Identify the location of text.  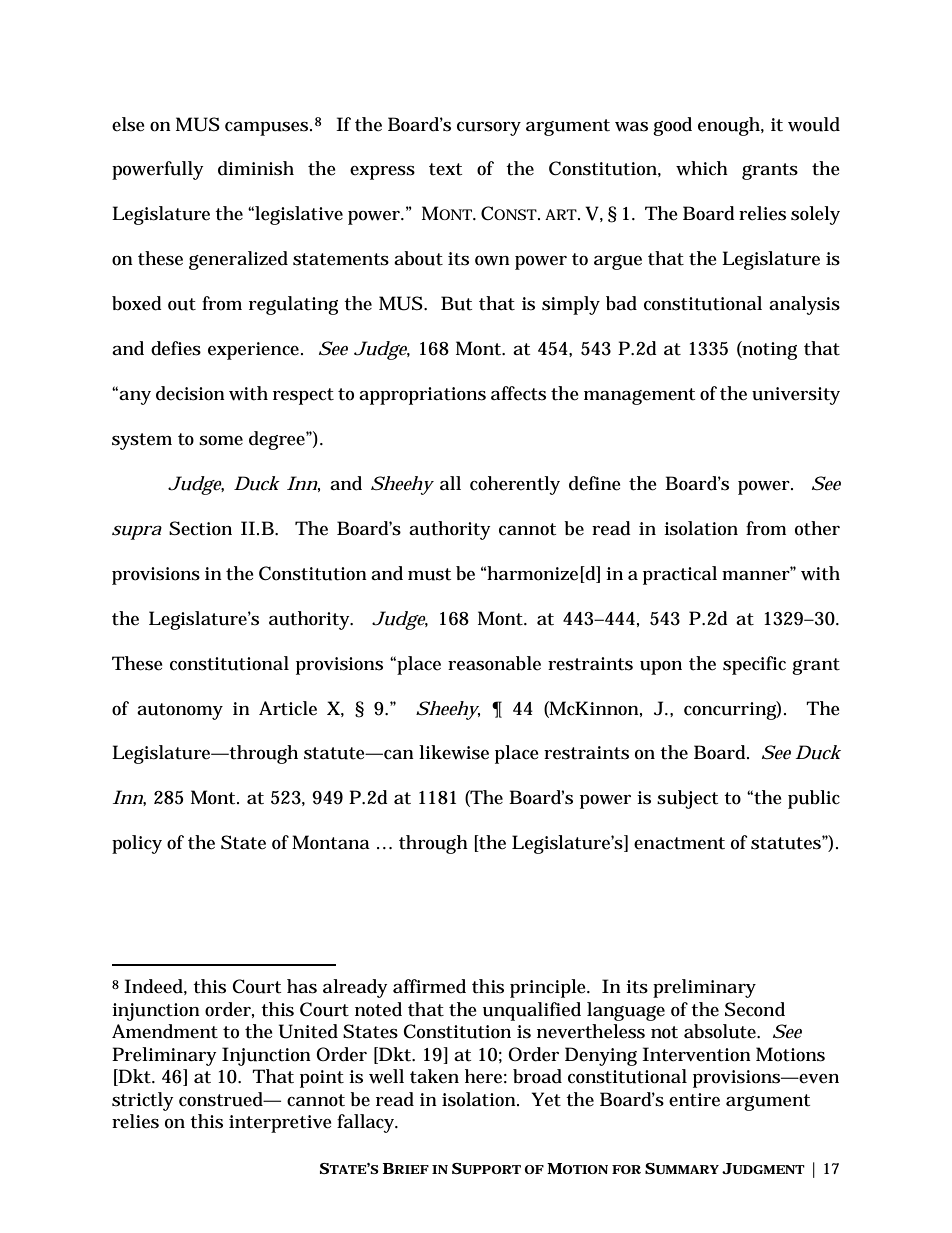
(446, 169).
